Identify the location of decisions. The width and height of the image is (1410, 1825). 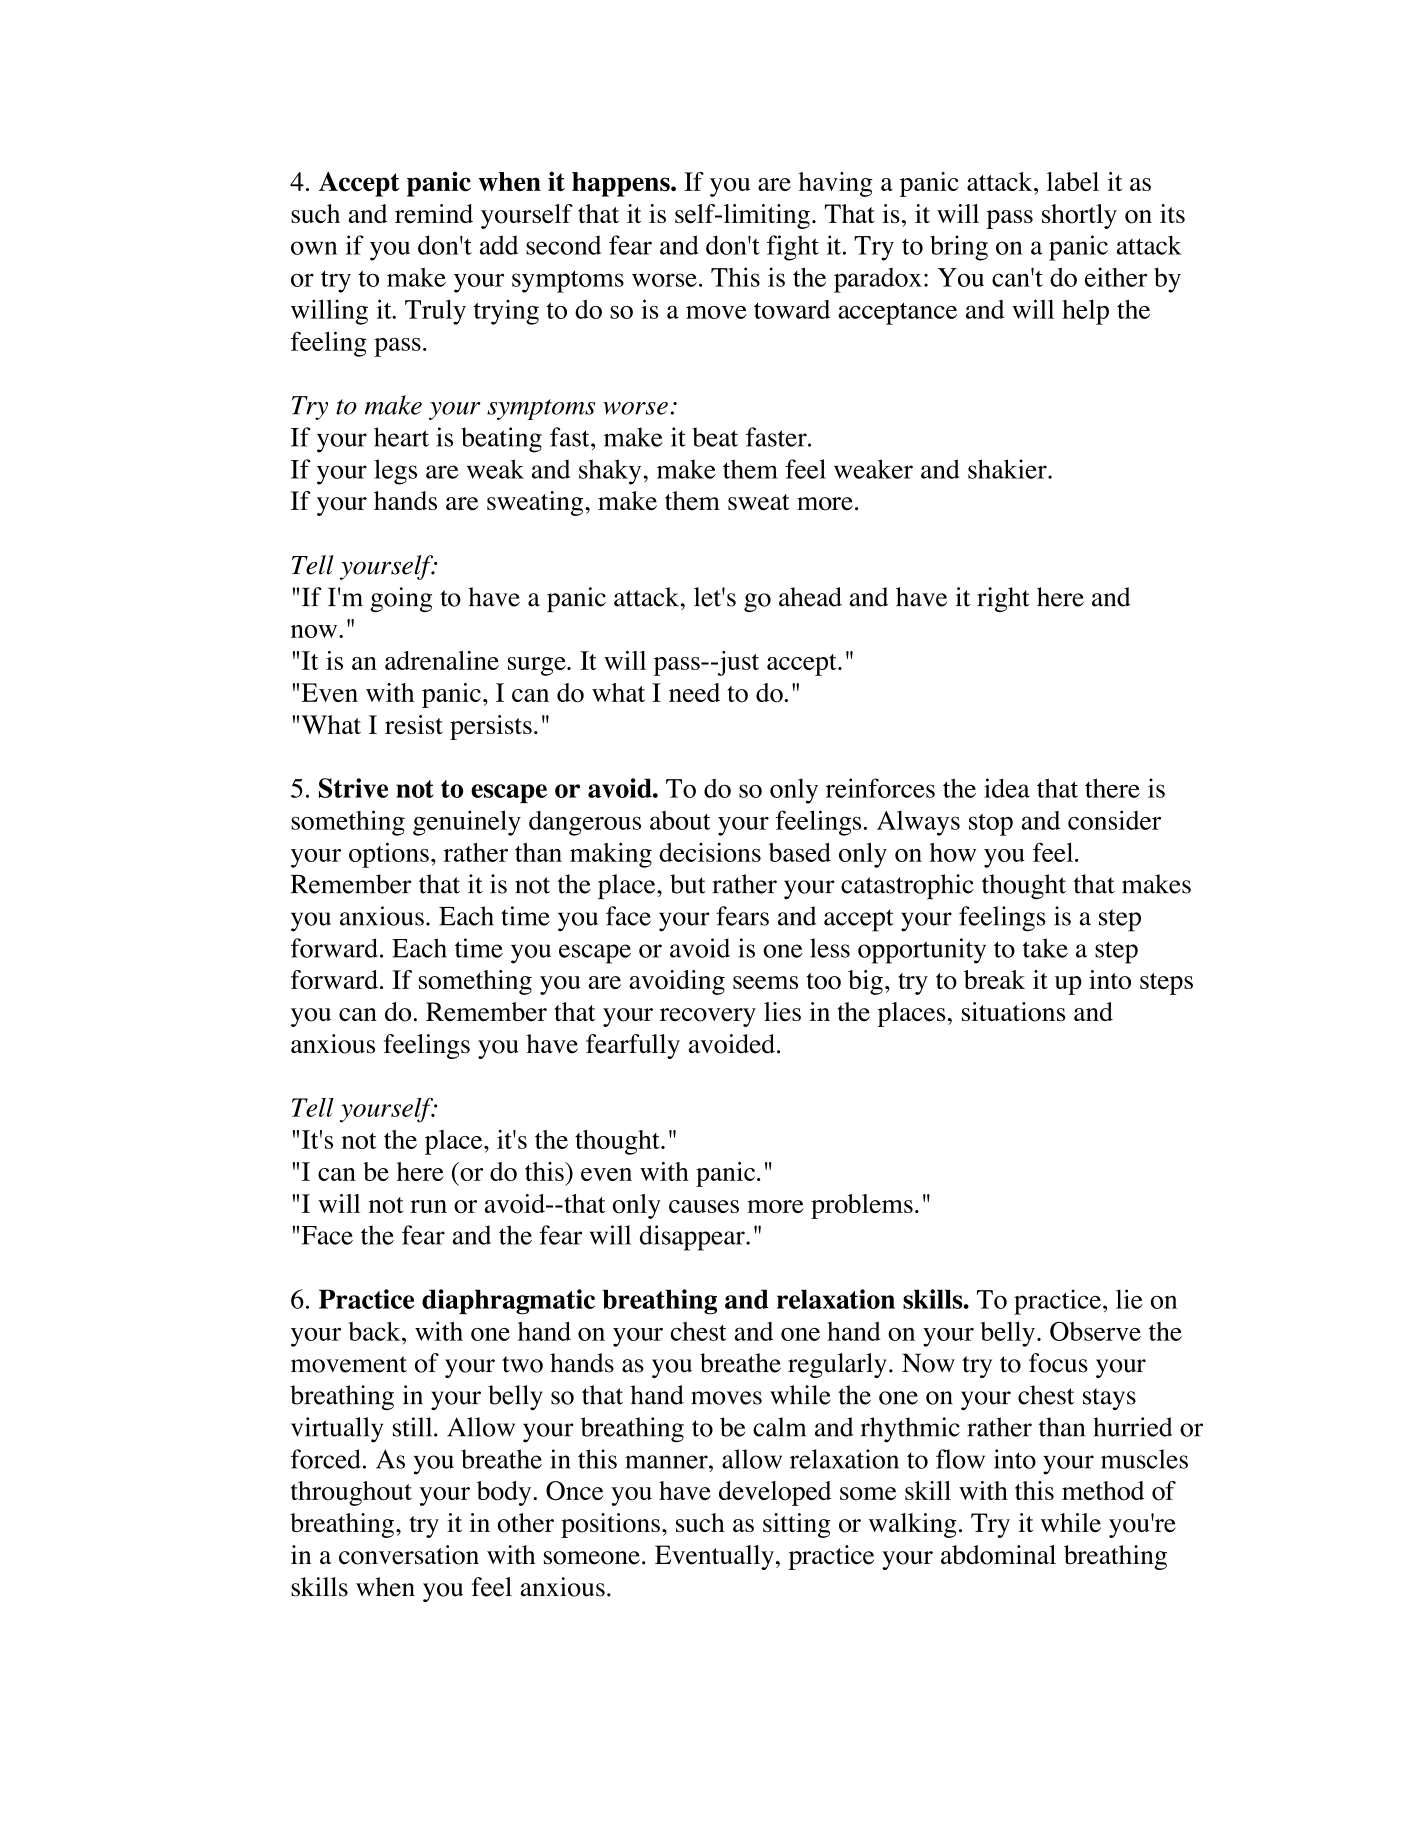
(710, 852).
